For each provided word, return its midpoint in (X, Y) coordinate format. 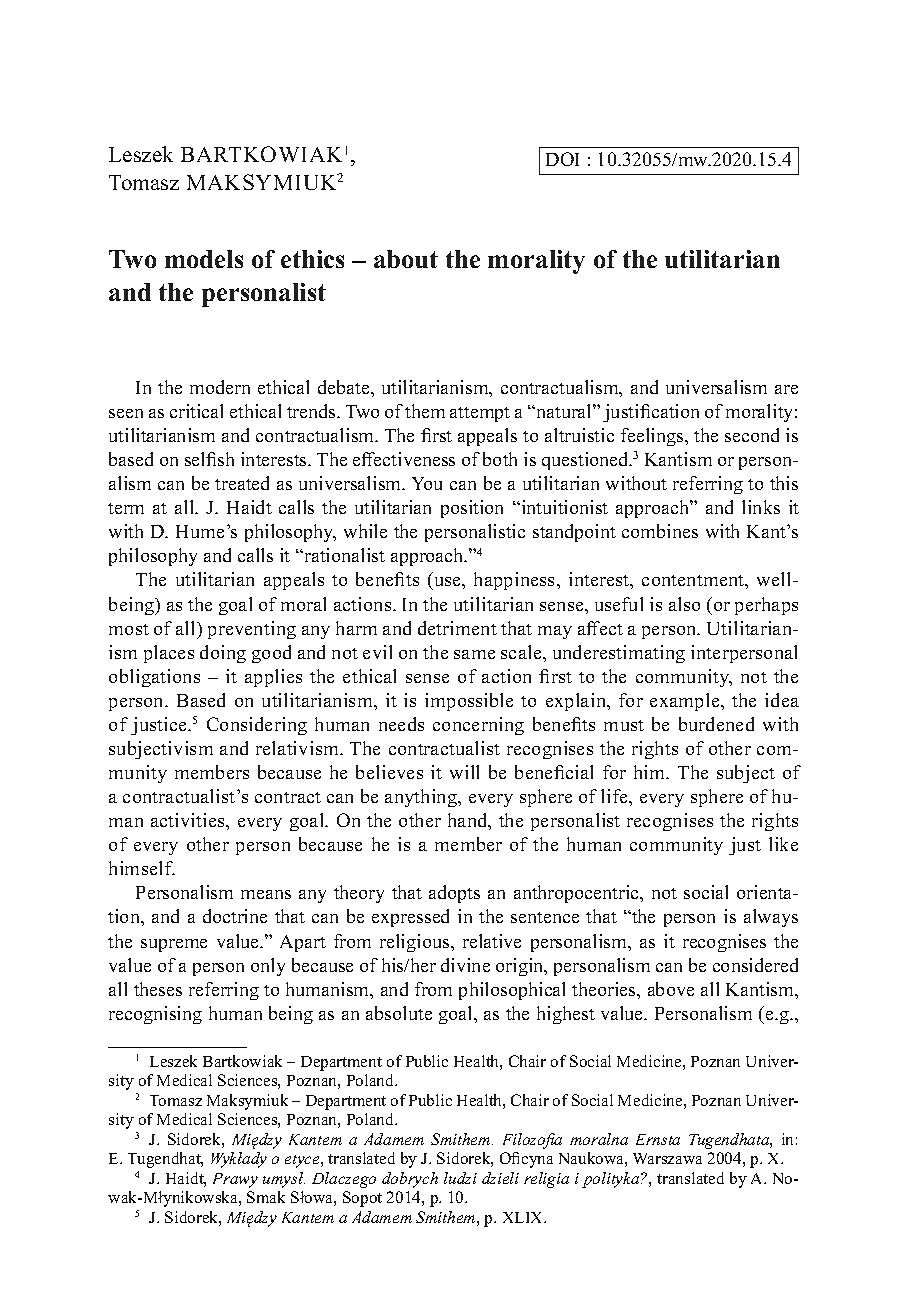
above (671, 989)
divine (465, 965)
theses (158, 989)
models (204, 259)
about (406, 259)
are (786, 389)
